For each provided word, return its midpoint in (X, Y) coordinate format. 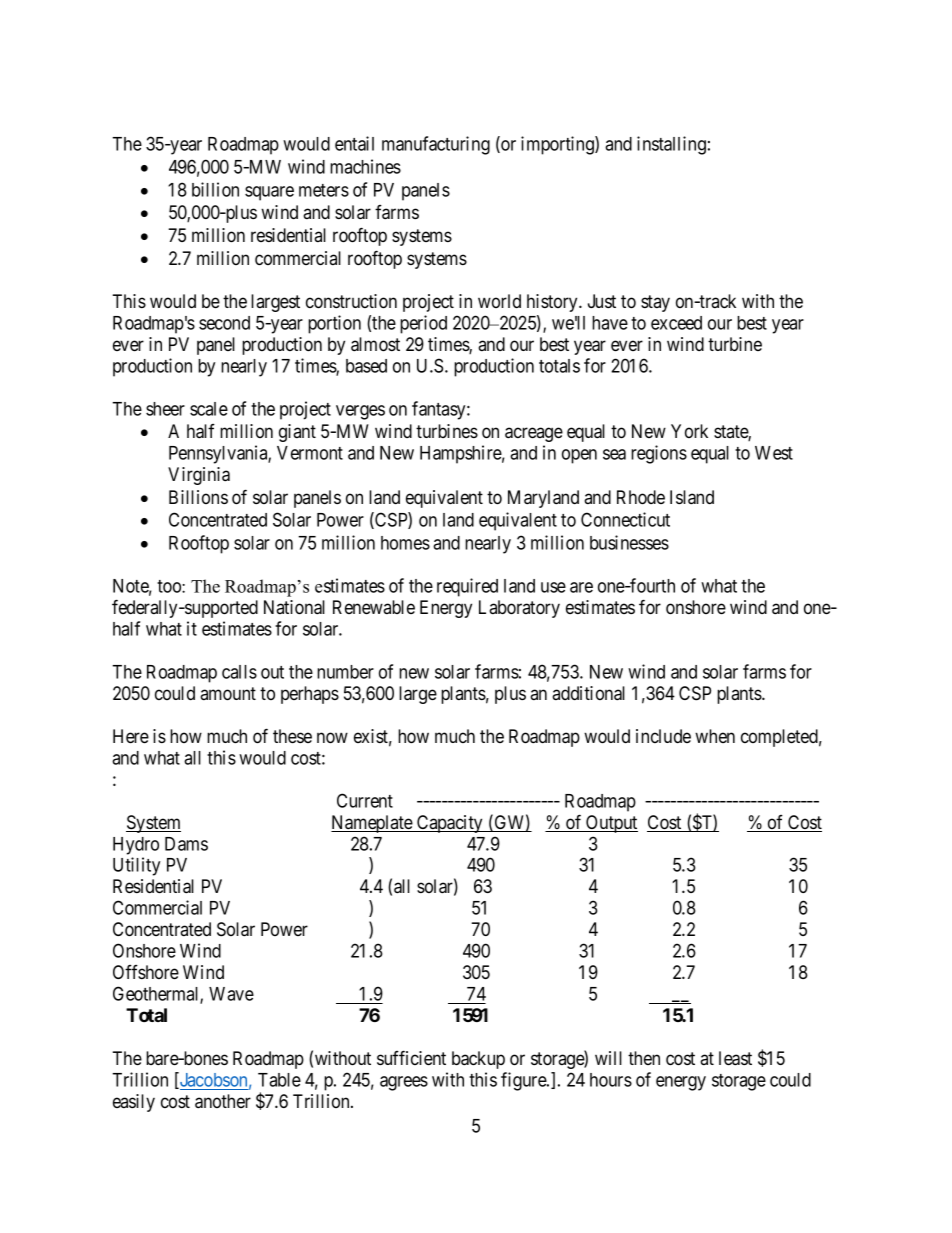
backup (478, 1060)
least (735, 1058)
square (269, 193)
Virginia (199, 476)
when (715, 736)
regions (659, 454)
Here (131, 736)
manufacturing (436, 145)
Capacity (450, 824)
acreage (534, 434)
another (223, 1101)
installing (671, 145)
